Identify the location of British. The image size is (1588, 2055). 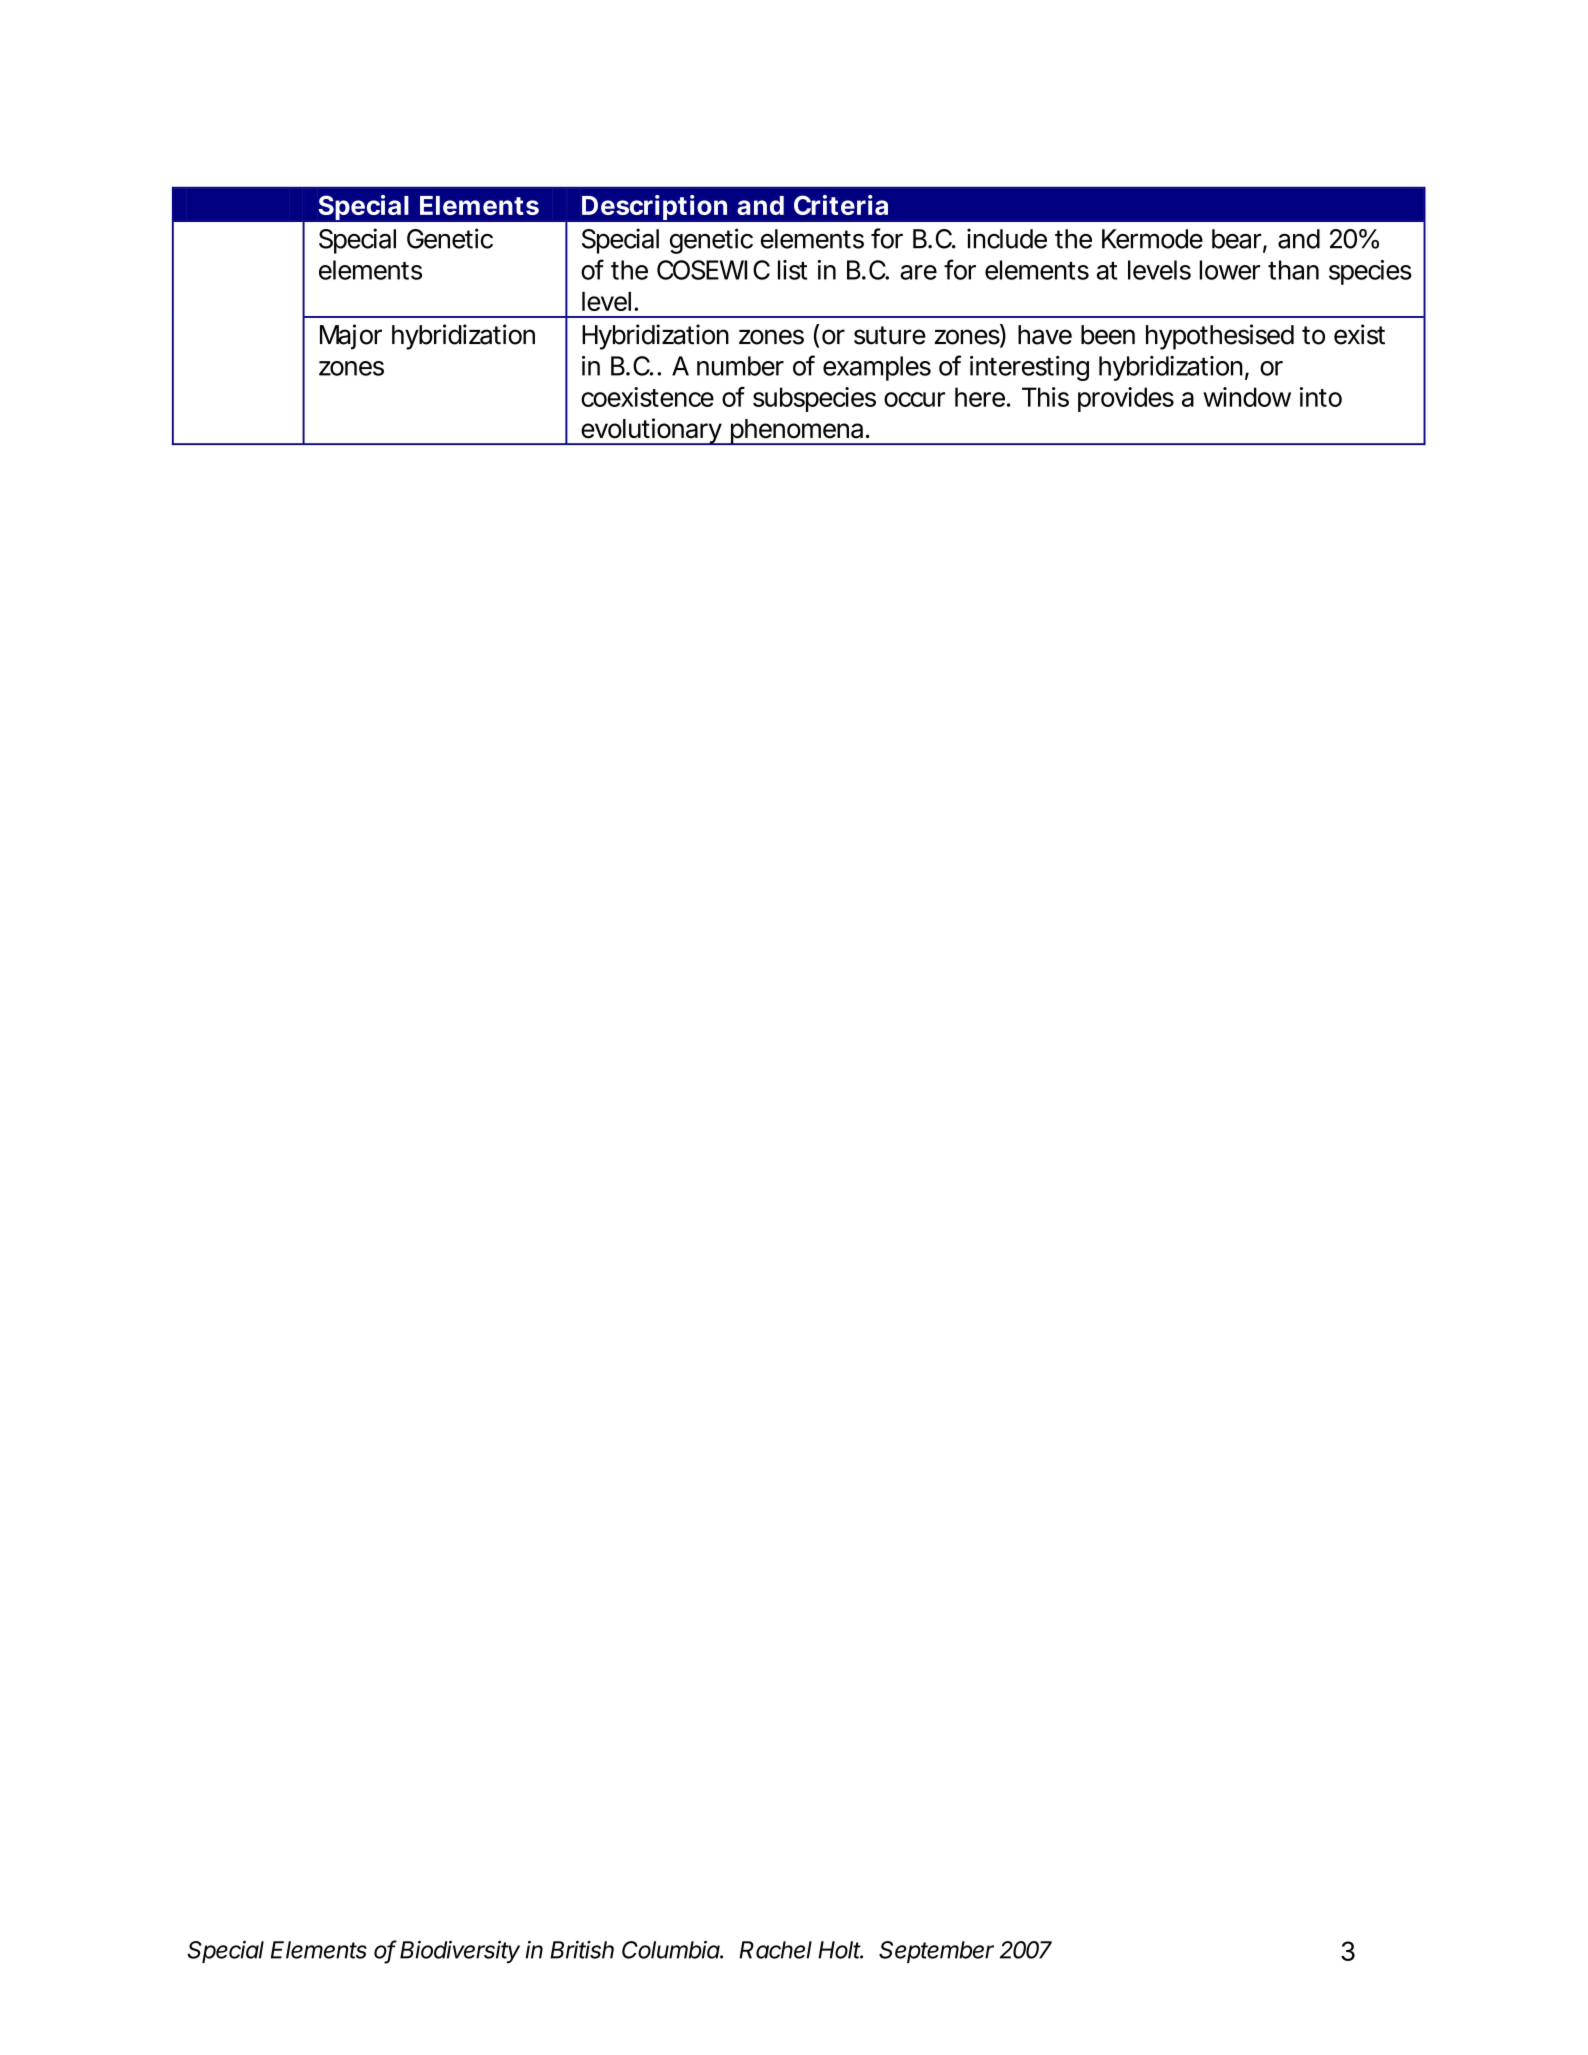
(582, 1950).
